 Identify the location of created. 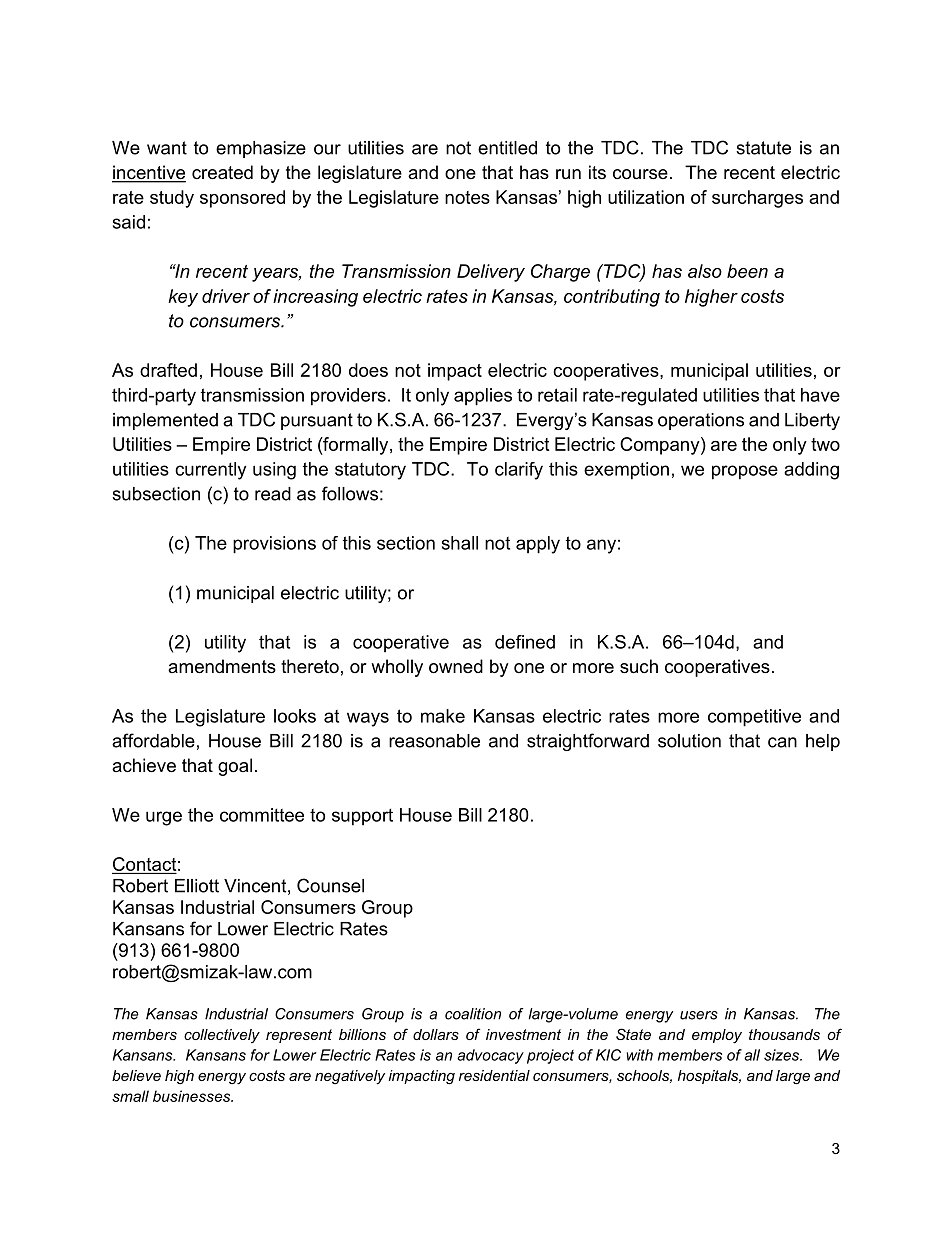
(222, 172).
